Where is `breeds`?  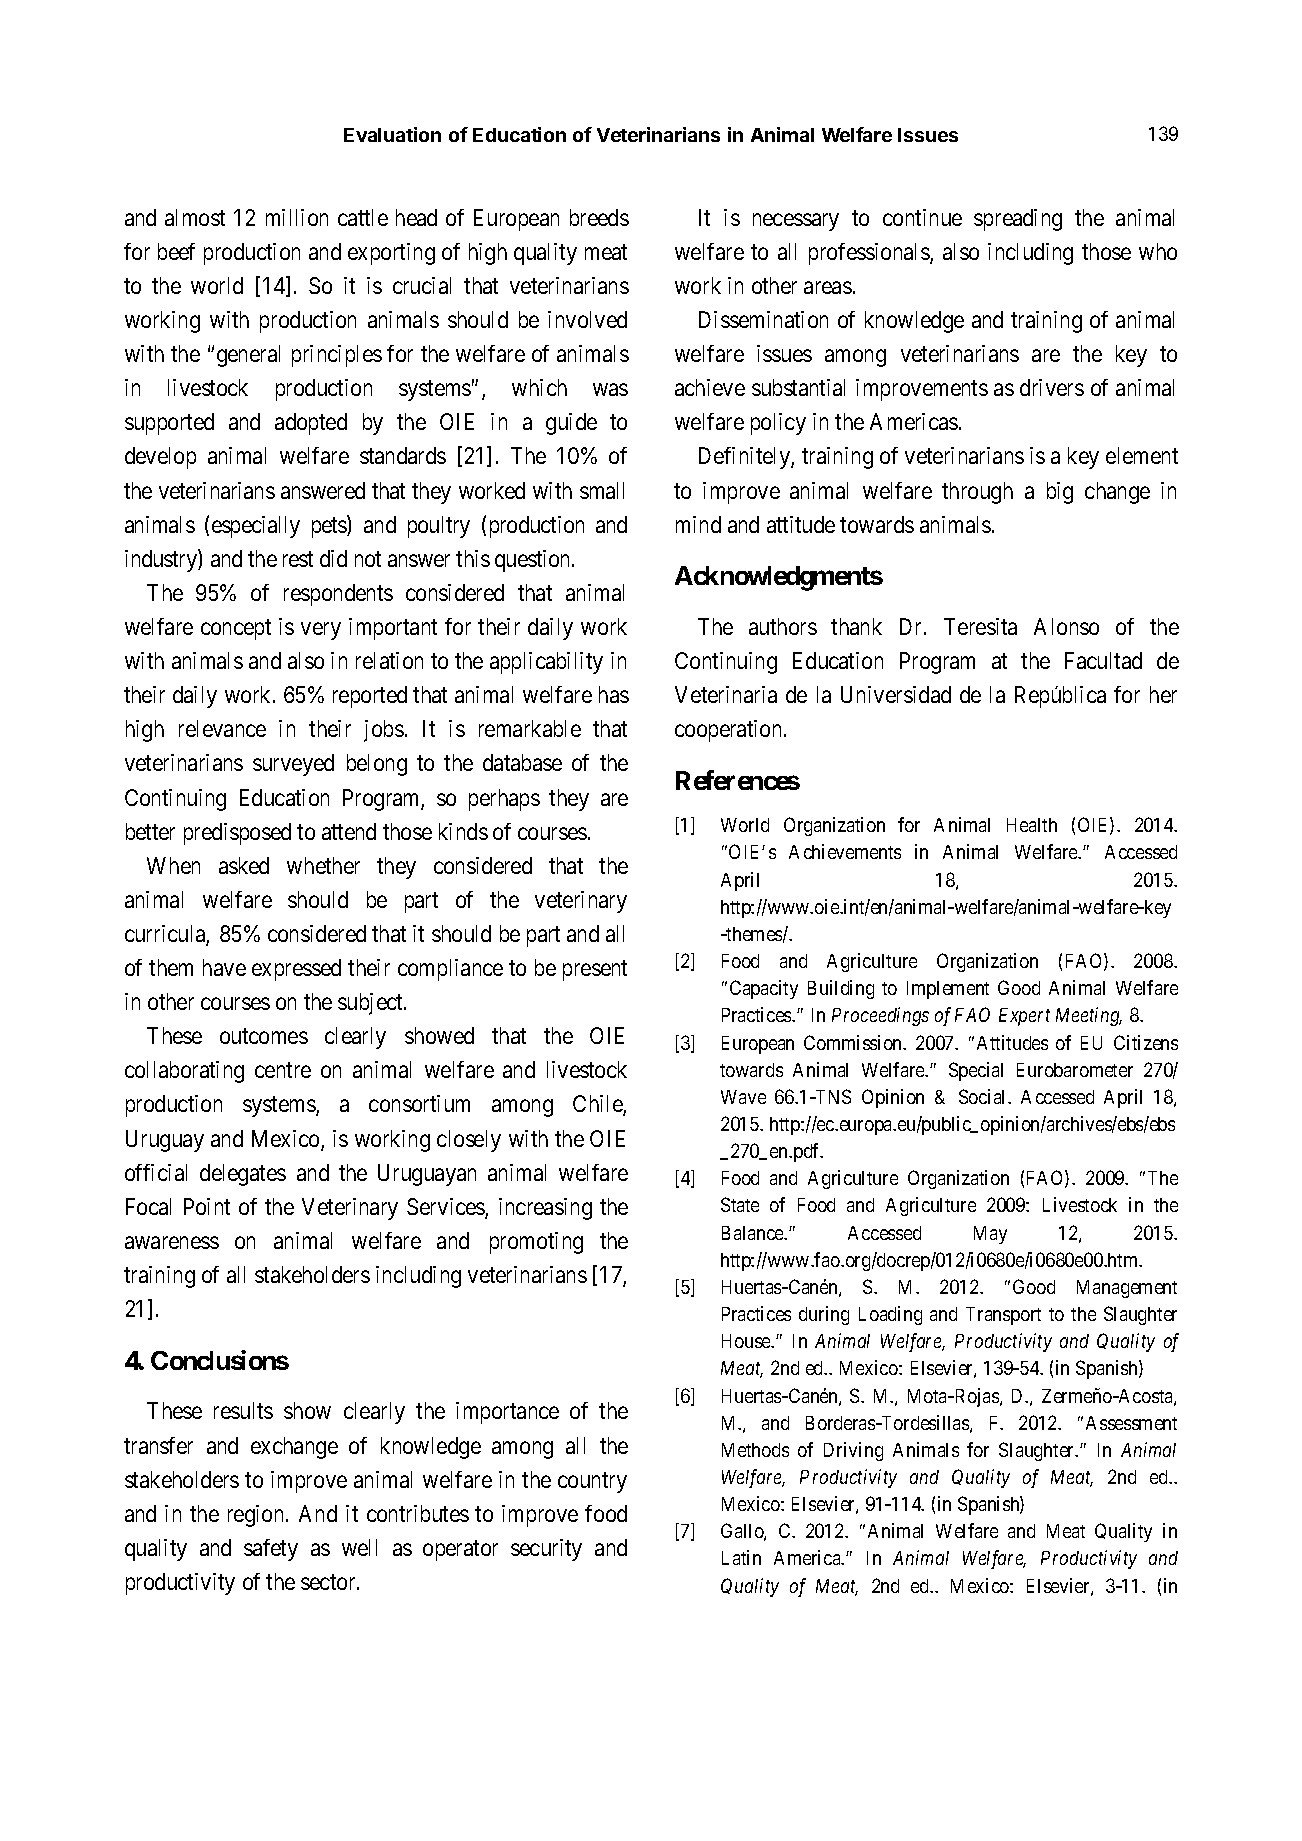
breeds is located at coordinates (599, 217).
